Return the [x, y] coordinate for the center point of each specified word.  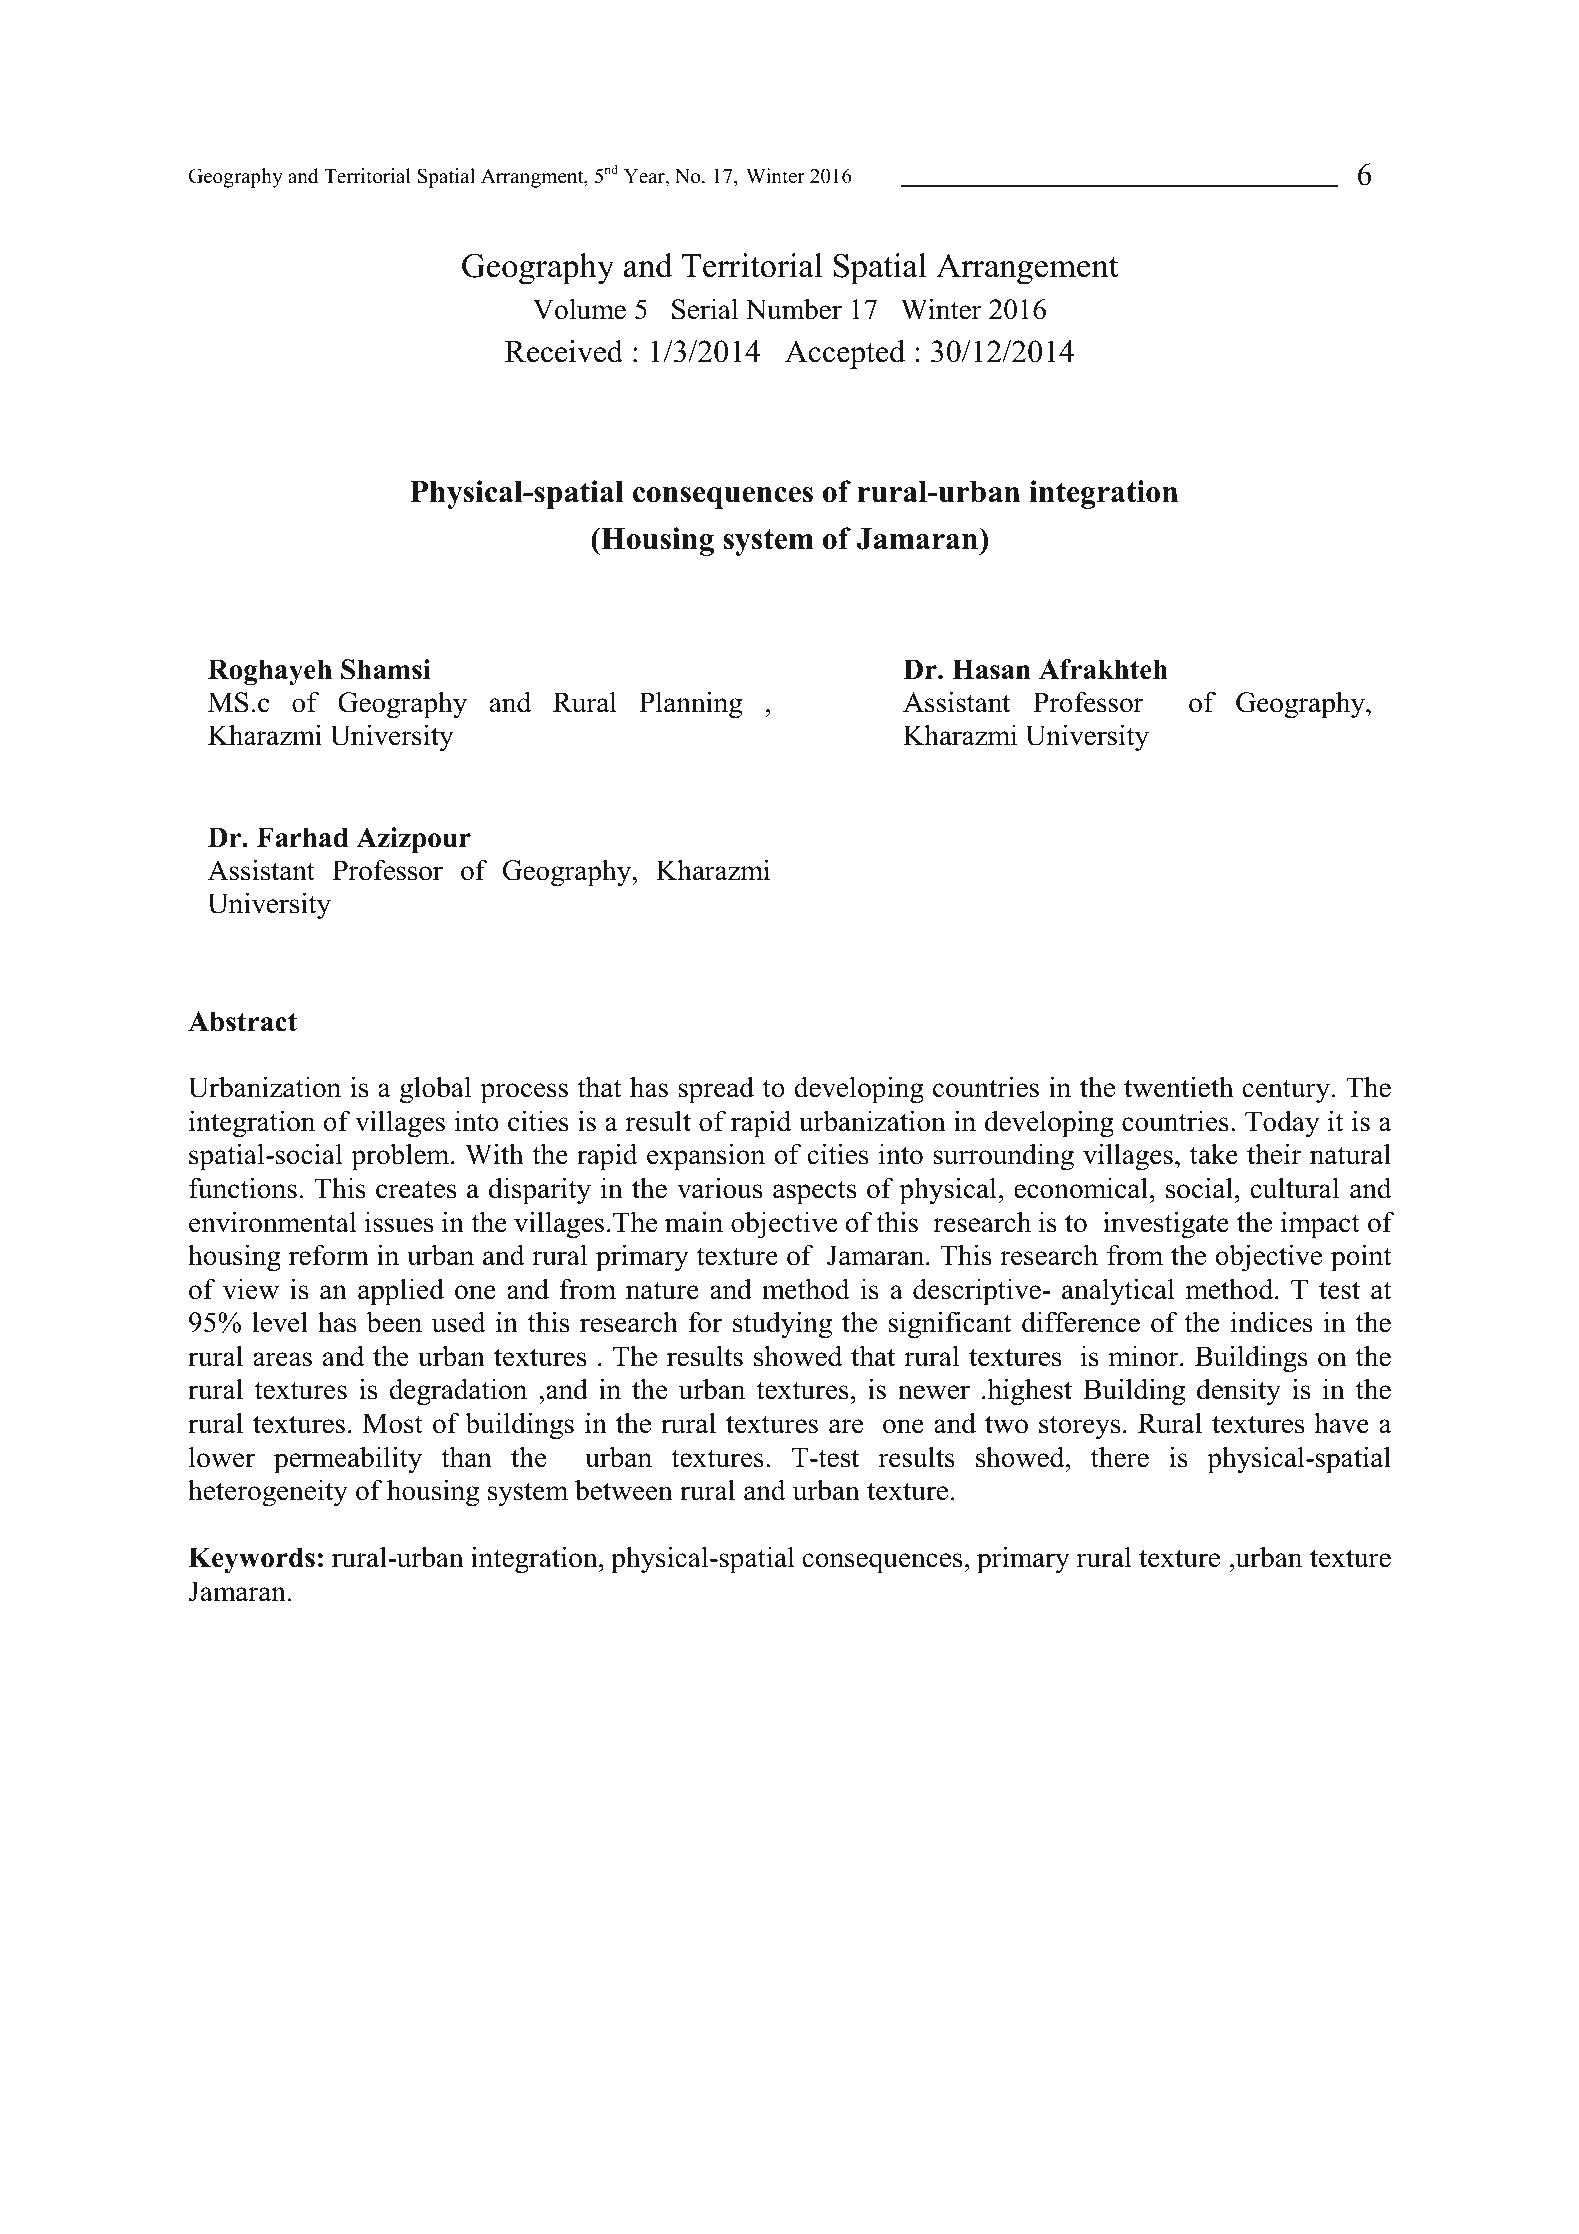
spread [716, 1090]
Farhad [302, 837]
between [624, 1490]
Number [794, 309]
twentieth [1179, 1087]
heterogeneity [268, 1493]
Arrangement [1027, 269]
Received [564, 351]
